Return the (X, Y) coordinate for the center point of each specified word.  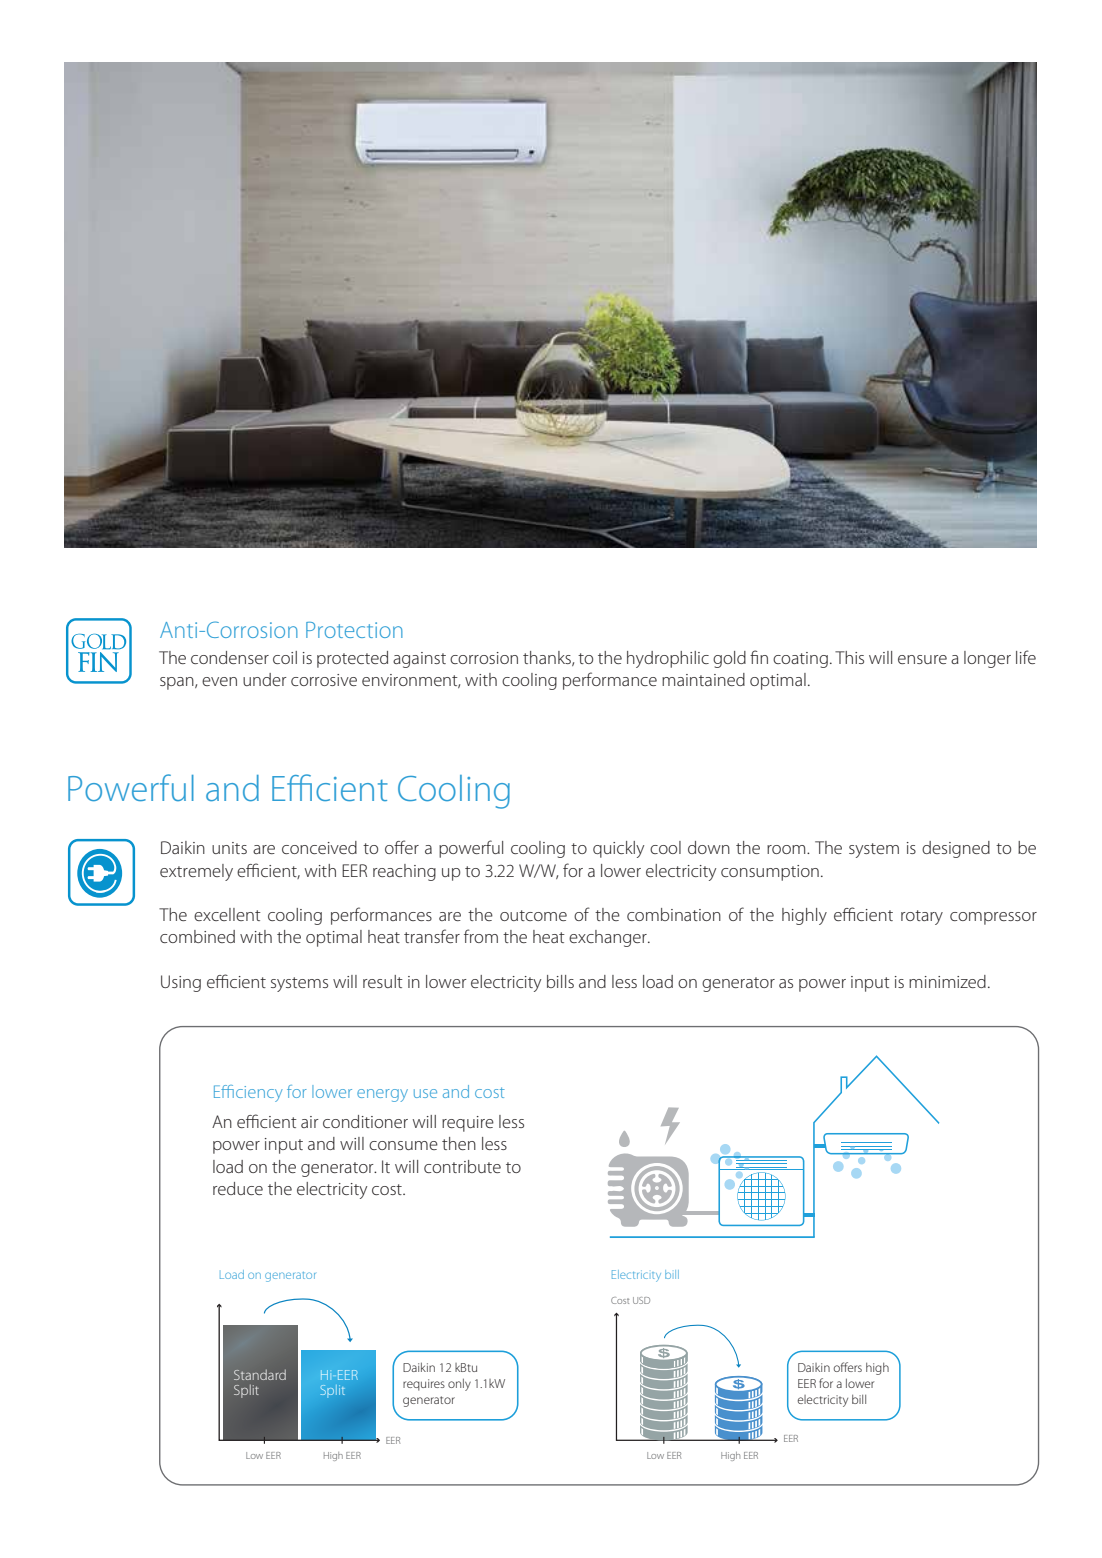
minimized (947, 981)
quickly (618, 849)
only (459, 1384)
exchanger (609, 938)
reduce (238, 1188)
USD (641, 1300)
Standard (260, 1374)
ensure (922, 659)
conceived (319, 847)
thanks (548, 658)
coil (285, 657)
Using (181, 983)
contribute (462, 1166)
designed (956, 849)
